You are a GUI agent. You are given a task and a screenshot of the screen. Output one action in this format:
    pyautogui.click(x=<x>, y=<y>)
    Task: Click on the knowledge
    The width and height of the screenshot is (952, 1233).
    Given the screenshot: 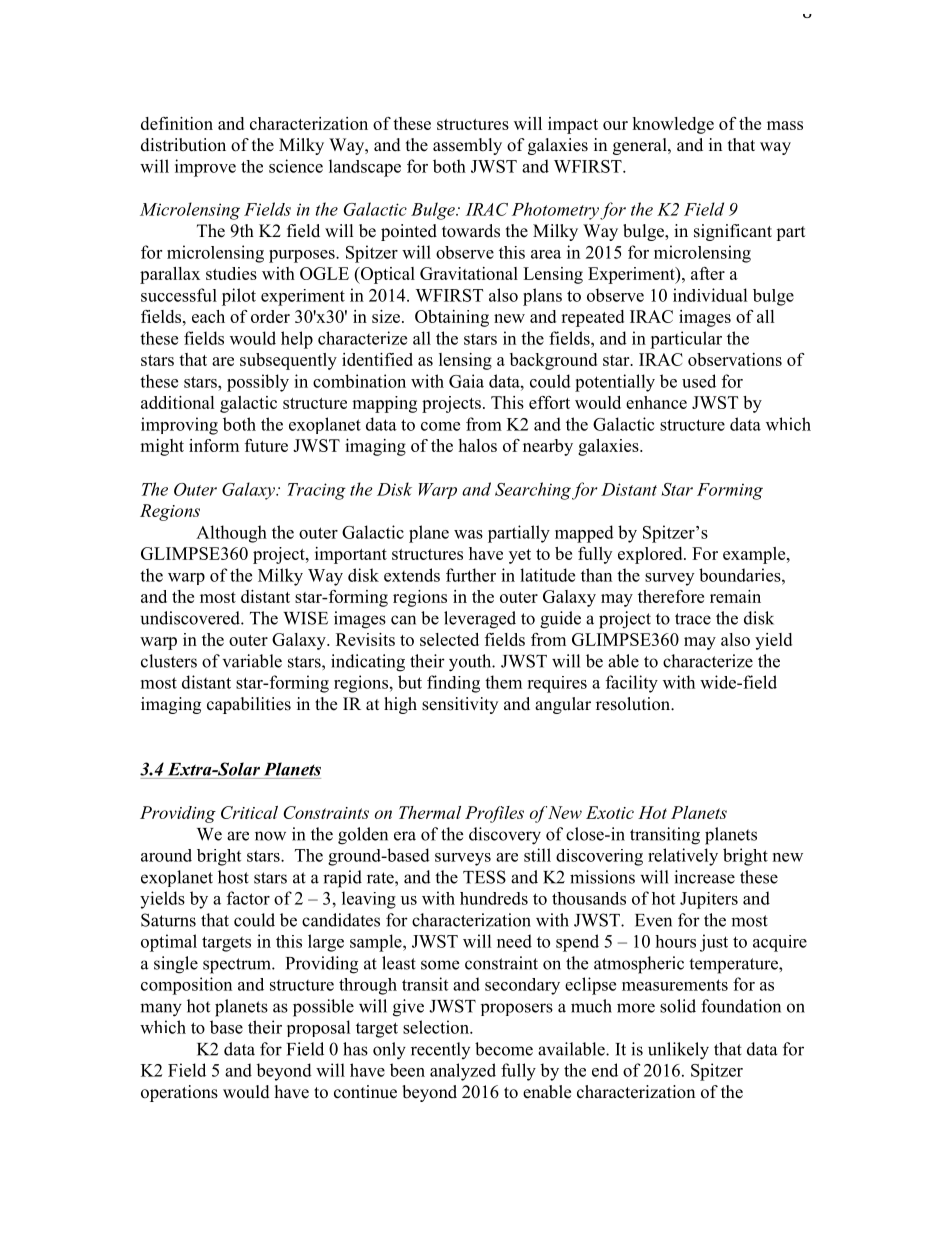 What is the action you would take?
    pyautogui.click(x=673, y=125)
